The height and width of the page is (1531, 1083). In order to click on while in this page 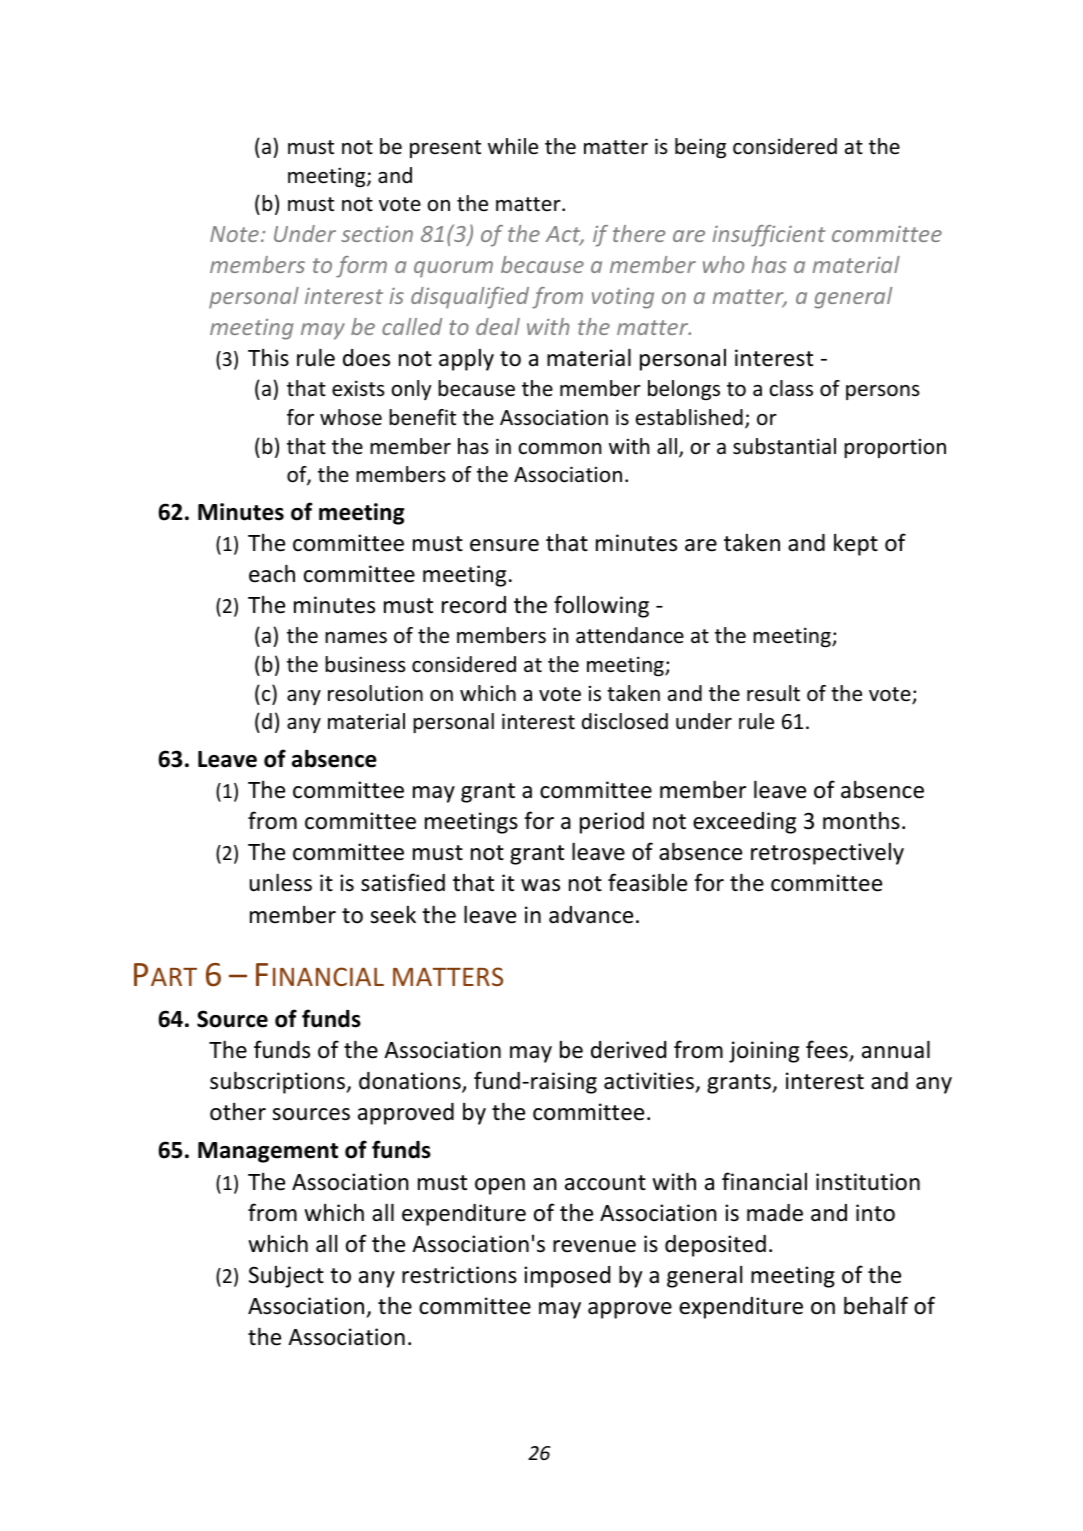, I will do `click(513, 146)`.
